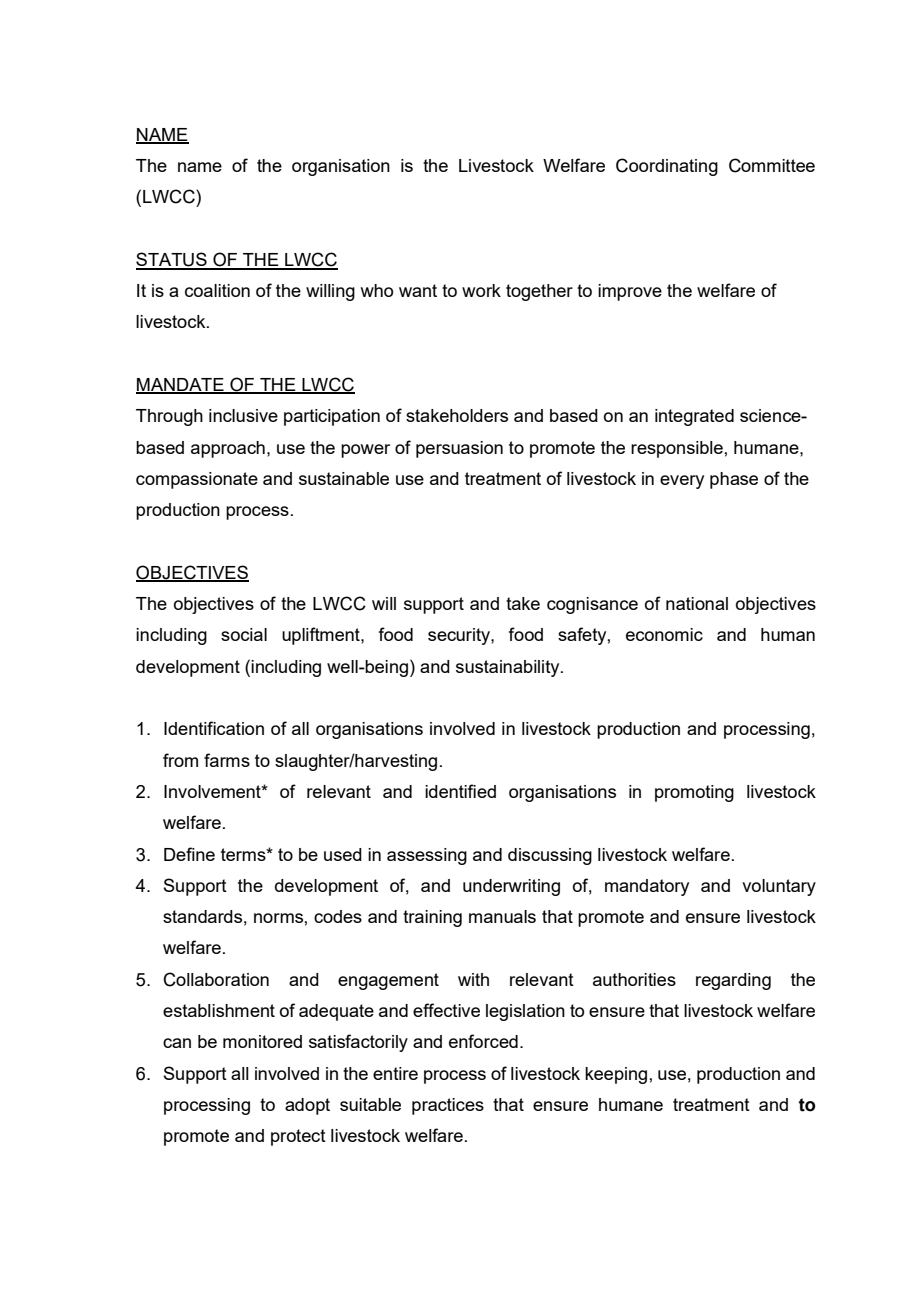 The image size is (924, 1308). I want to click on work, so click(481, 290).
